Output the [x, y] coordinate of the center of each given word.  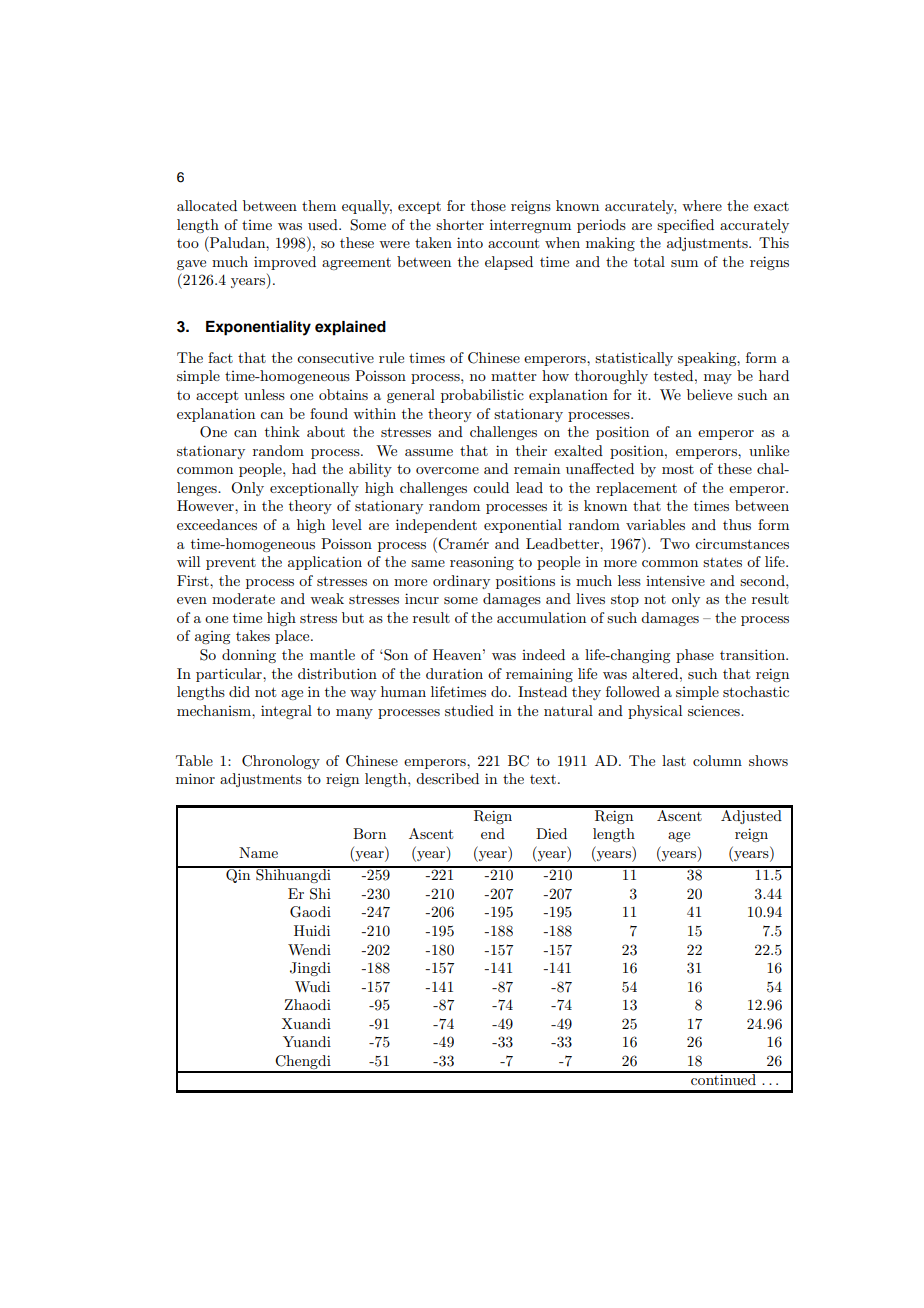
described [447, 778]
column [717, 760]
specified [685, 226]
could [491, 487]
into [470, 242]
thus [737, 524]
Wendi [309, 949]
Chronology [281, 762]
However [206, 505]
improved [285, 263]
